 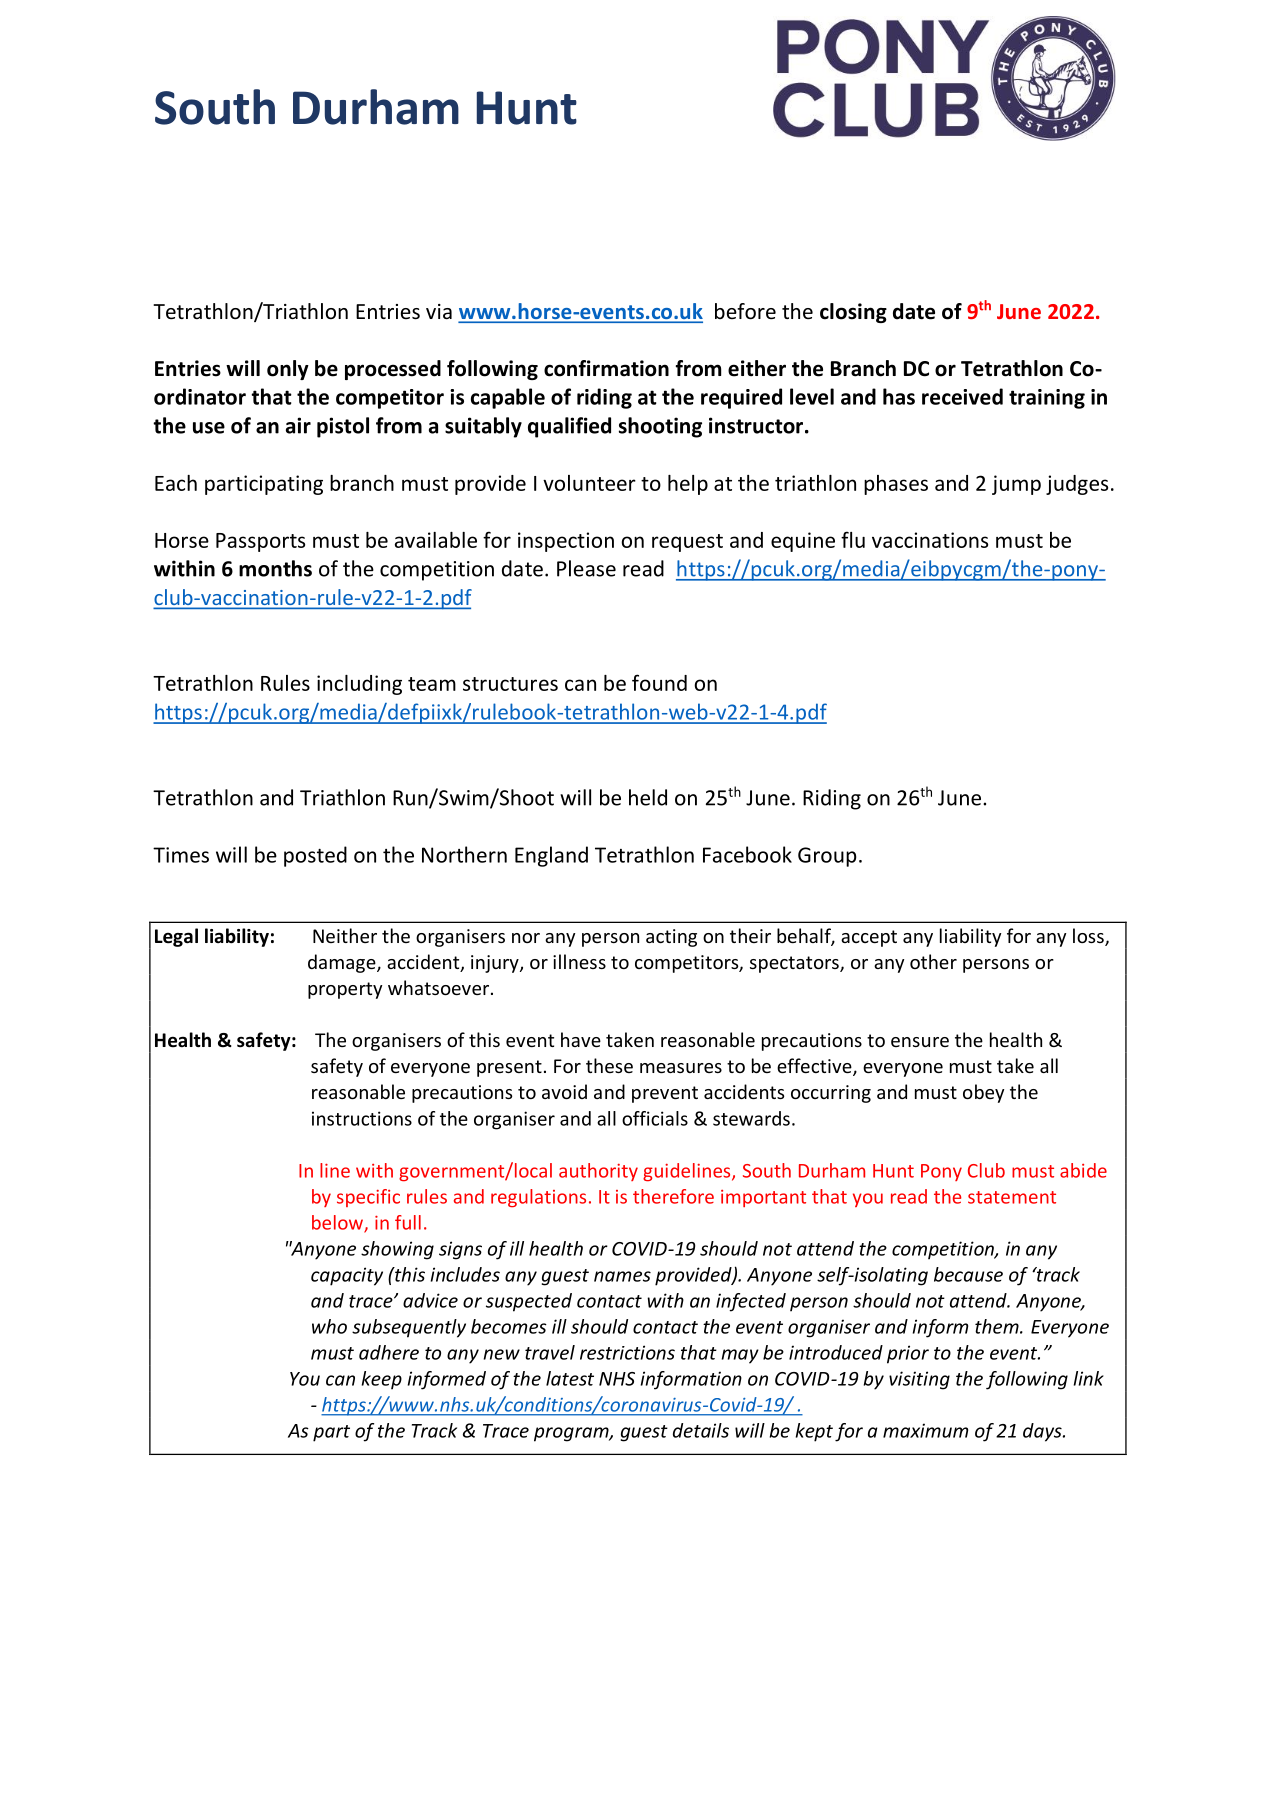 I want to click on months, so click(x=275, y=568).
